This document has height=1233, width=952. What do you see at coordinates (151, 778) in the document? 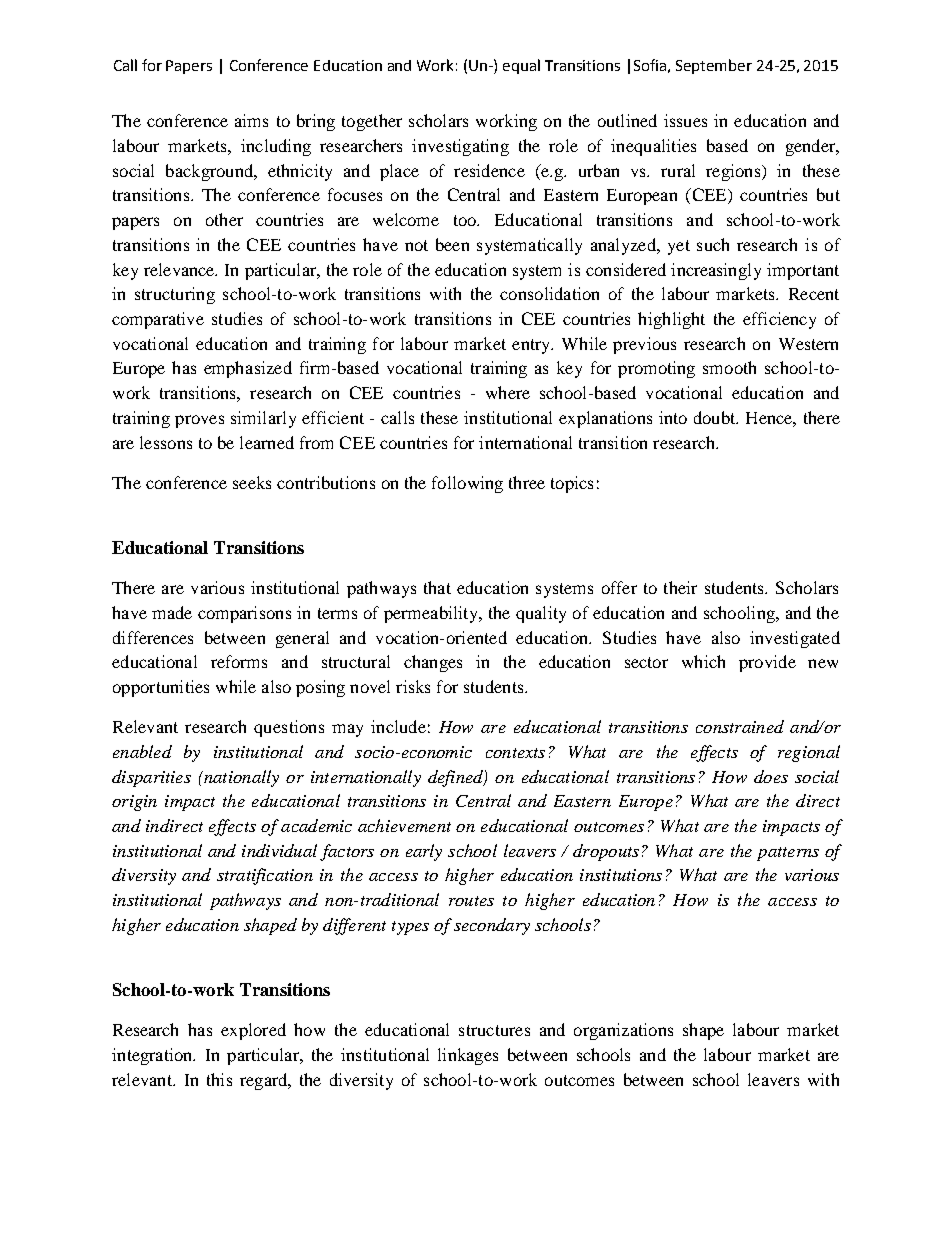
I see `disparities` at bounding box center [151, 778].
